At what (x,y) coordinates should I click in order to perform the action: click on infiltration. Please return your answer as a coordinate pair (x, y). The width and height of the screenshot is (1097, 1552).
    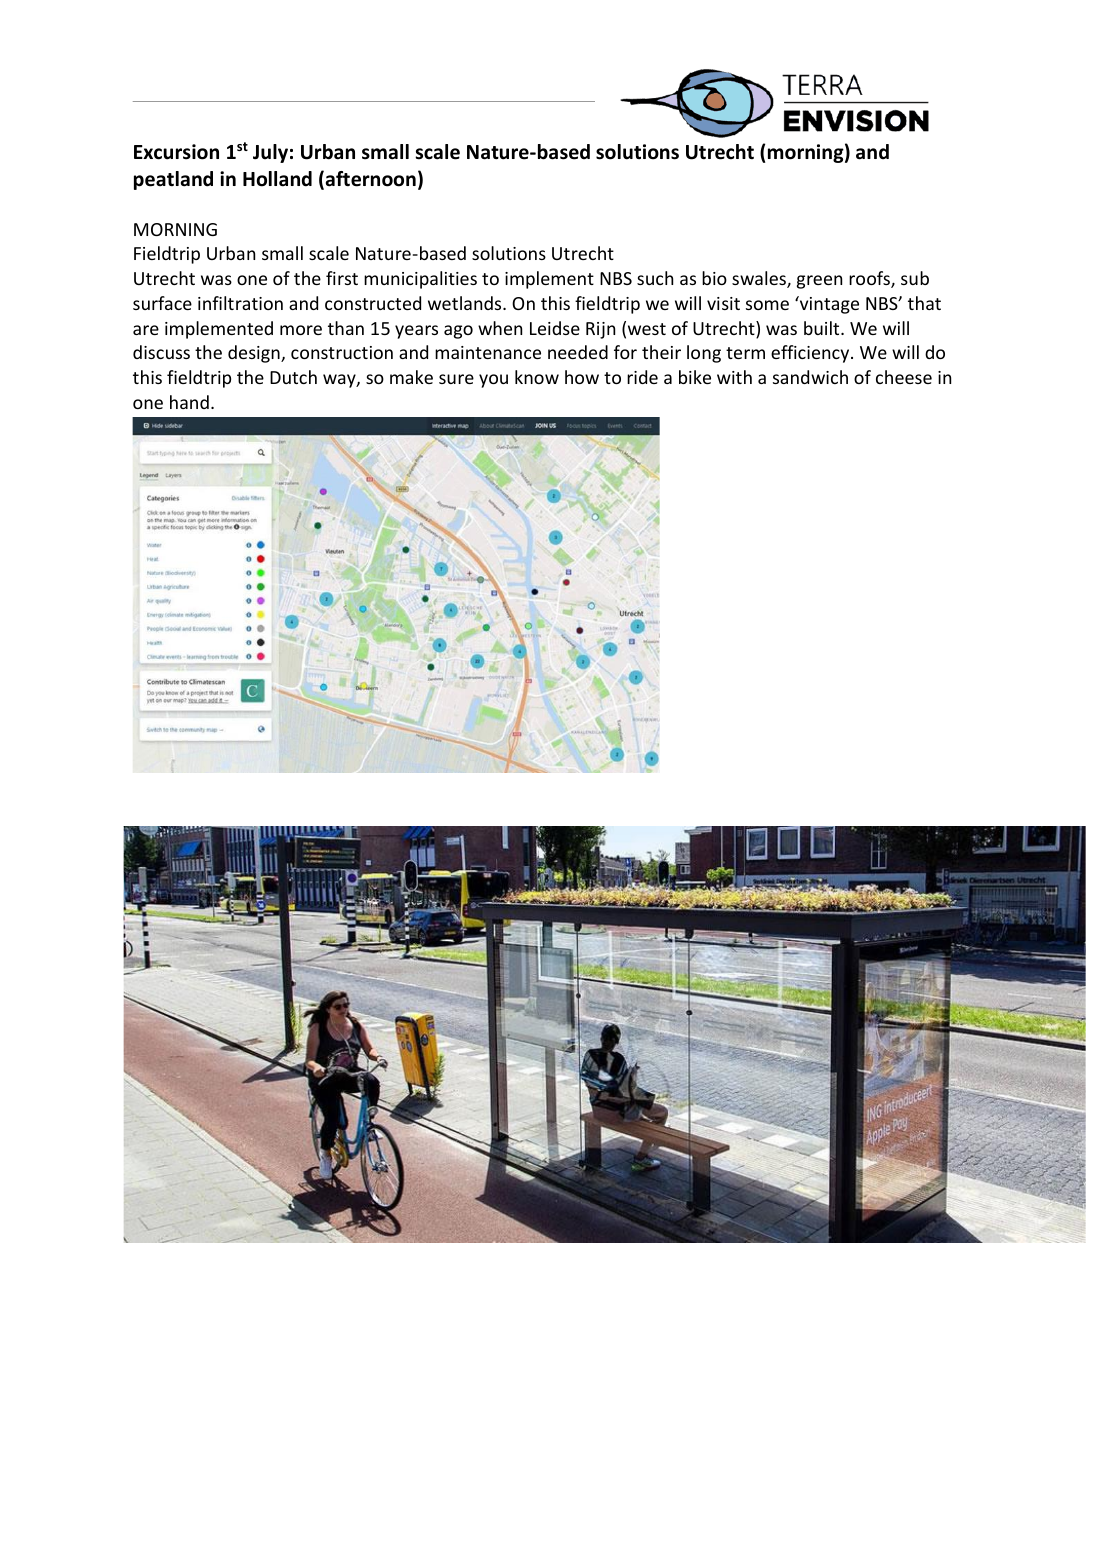
    Looking at the image, I should click on (240, 303).
